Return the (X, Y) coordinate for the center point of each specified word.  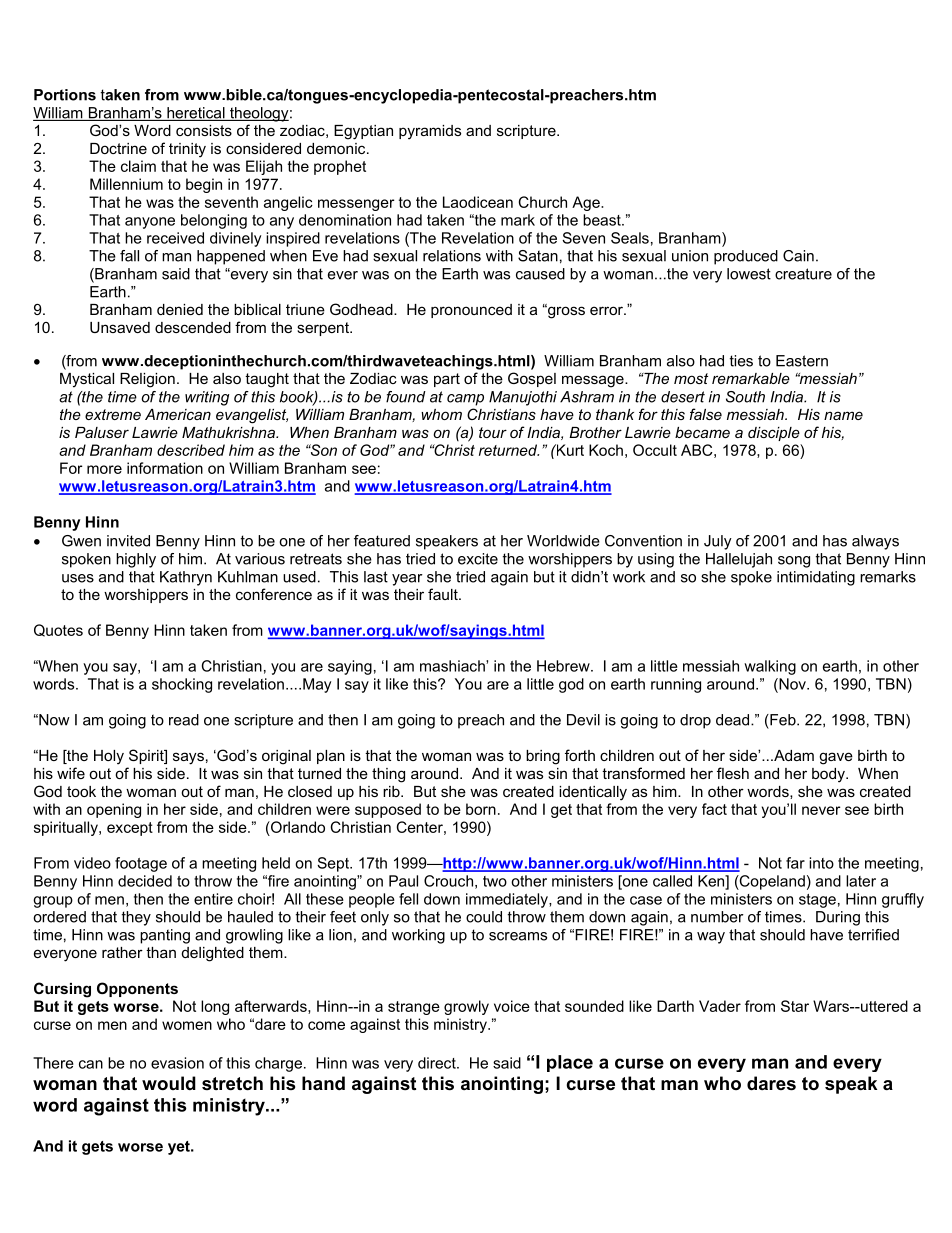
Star (795, 1006)
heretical (196, 114)
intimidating (816, 578)
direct (438, 1063)
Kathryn (186, 578)
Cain (798, 256)
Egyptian (363, 132)
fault (444, 594)
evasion (177, 1063)
